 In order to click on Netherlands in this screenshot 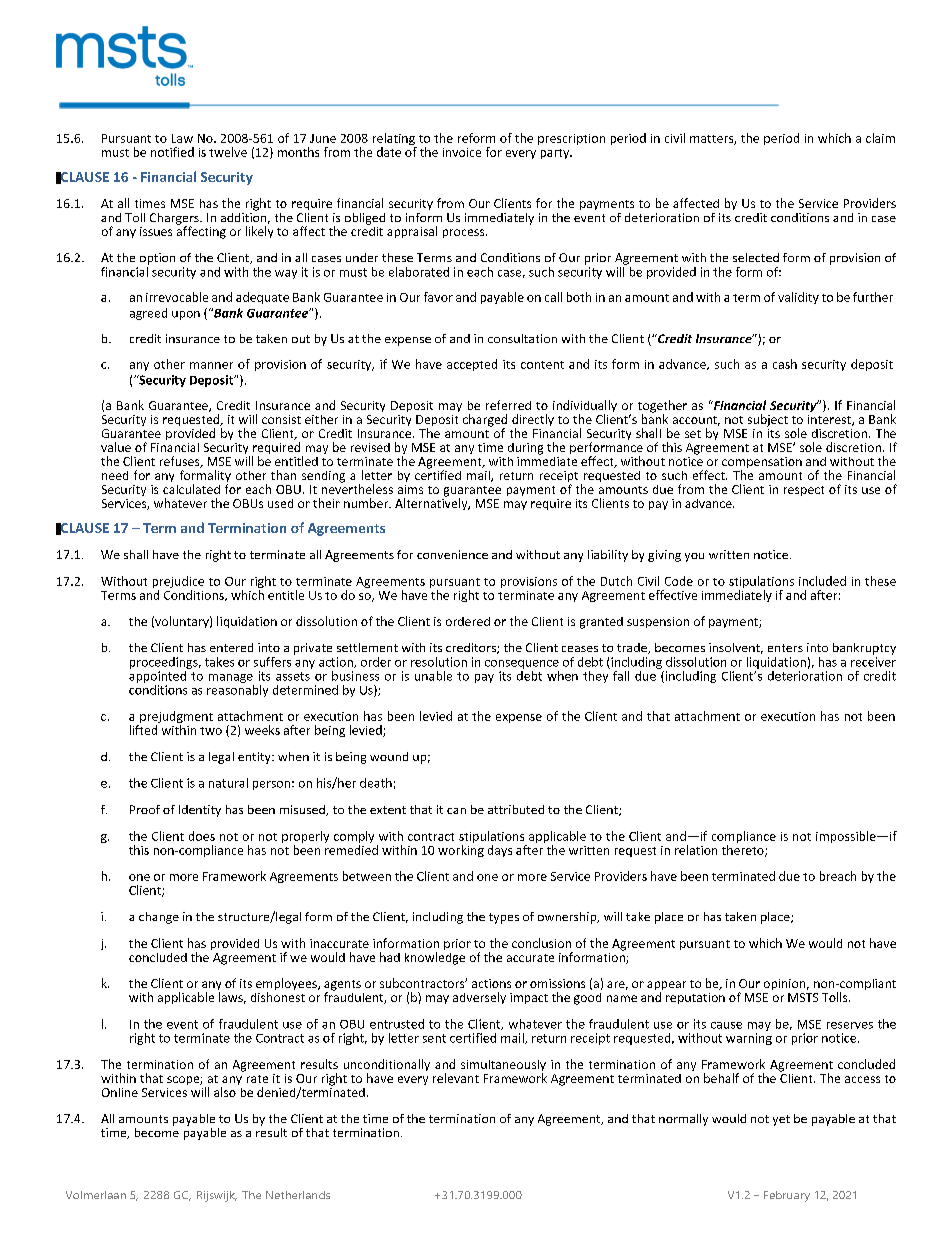, I will do `click(298, 1195)`.
